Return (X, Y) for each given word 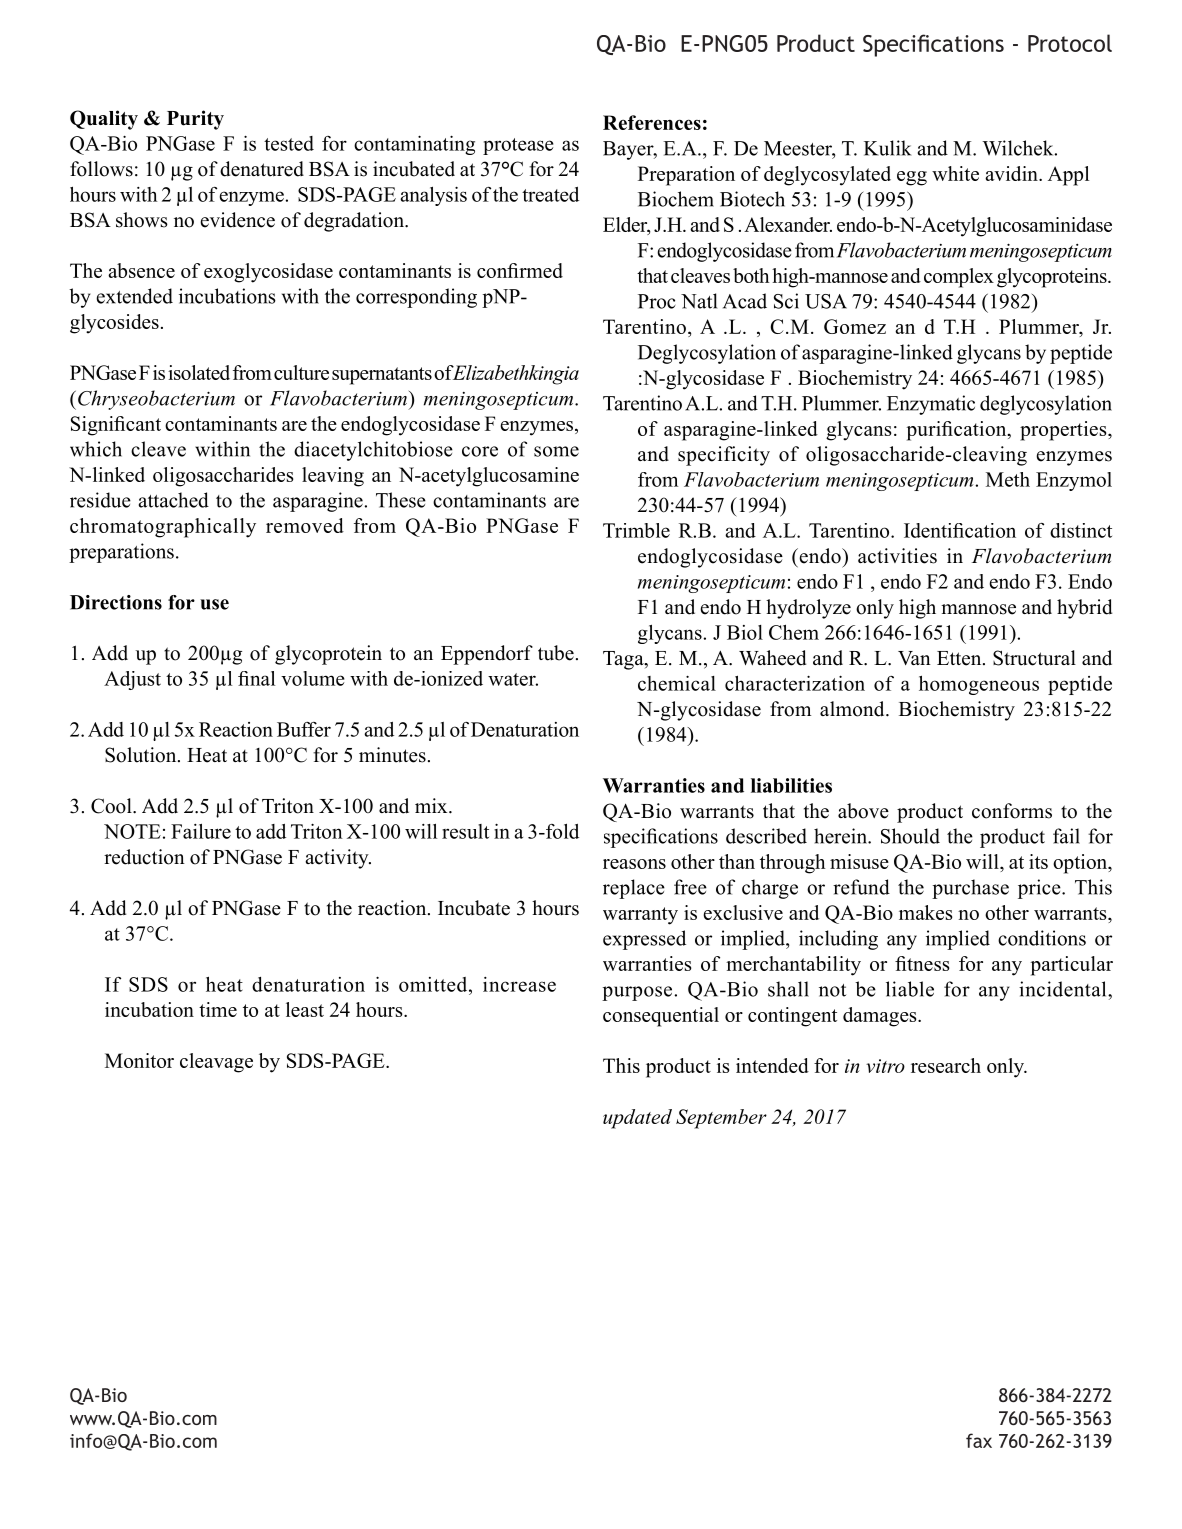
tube (556, 653)
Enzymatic (931, 405)
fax (979, 1440)
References (652, 122)
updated (637, 1119)
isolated (199, 372)
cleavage (216, 1063)
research (946, 1065)
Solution (142, 755)
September (721, 1119)
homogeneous (979, 685)
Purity (195, 120)
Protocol (1070, 43)
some (556, 451)
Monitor (139, 1060)
